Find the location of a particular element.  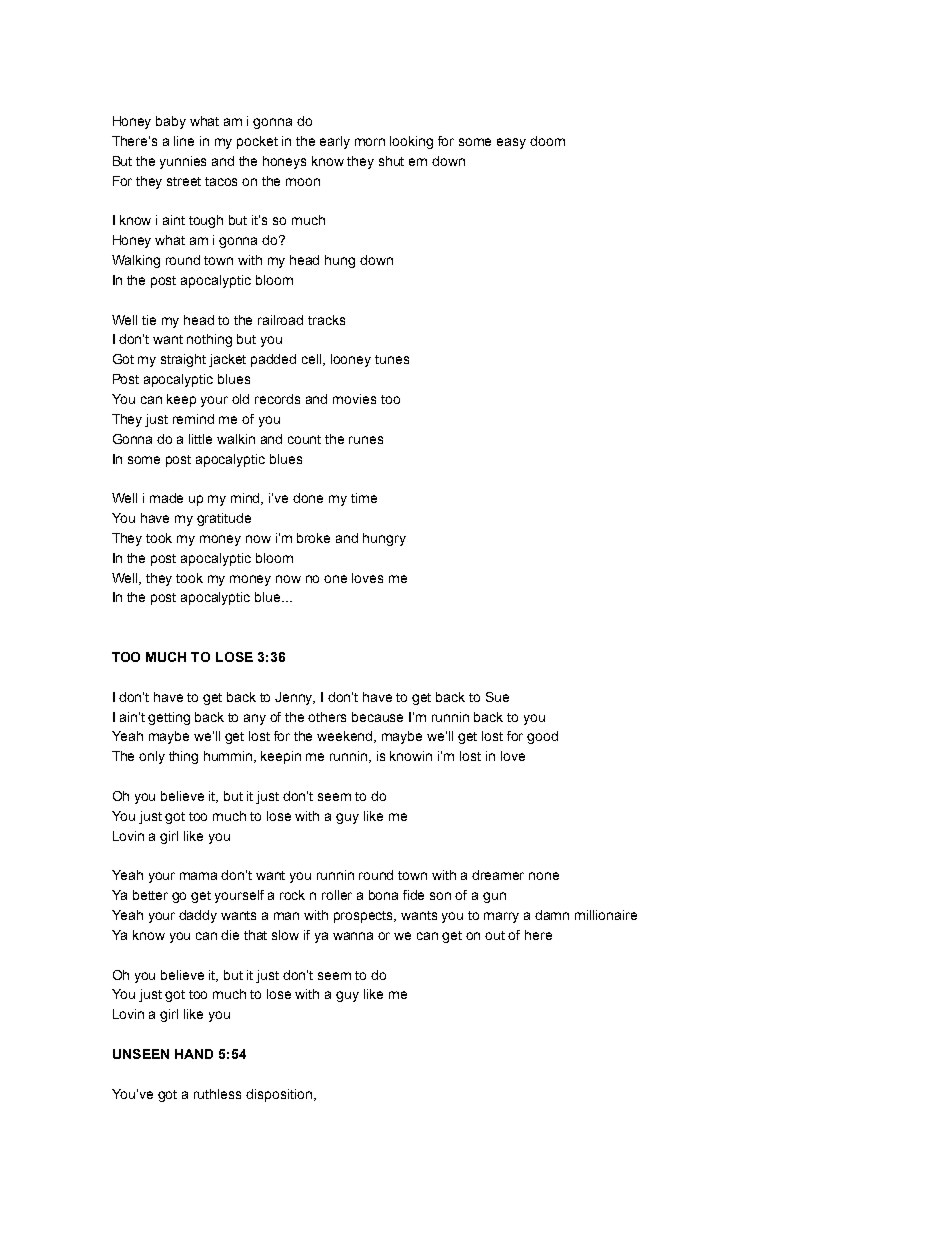

bona is located at coordinates (383, 895).
